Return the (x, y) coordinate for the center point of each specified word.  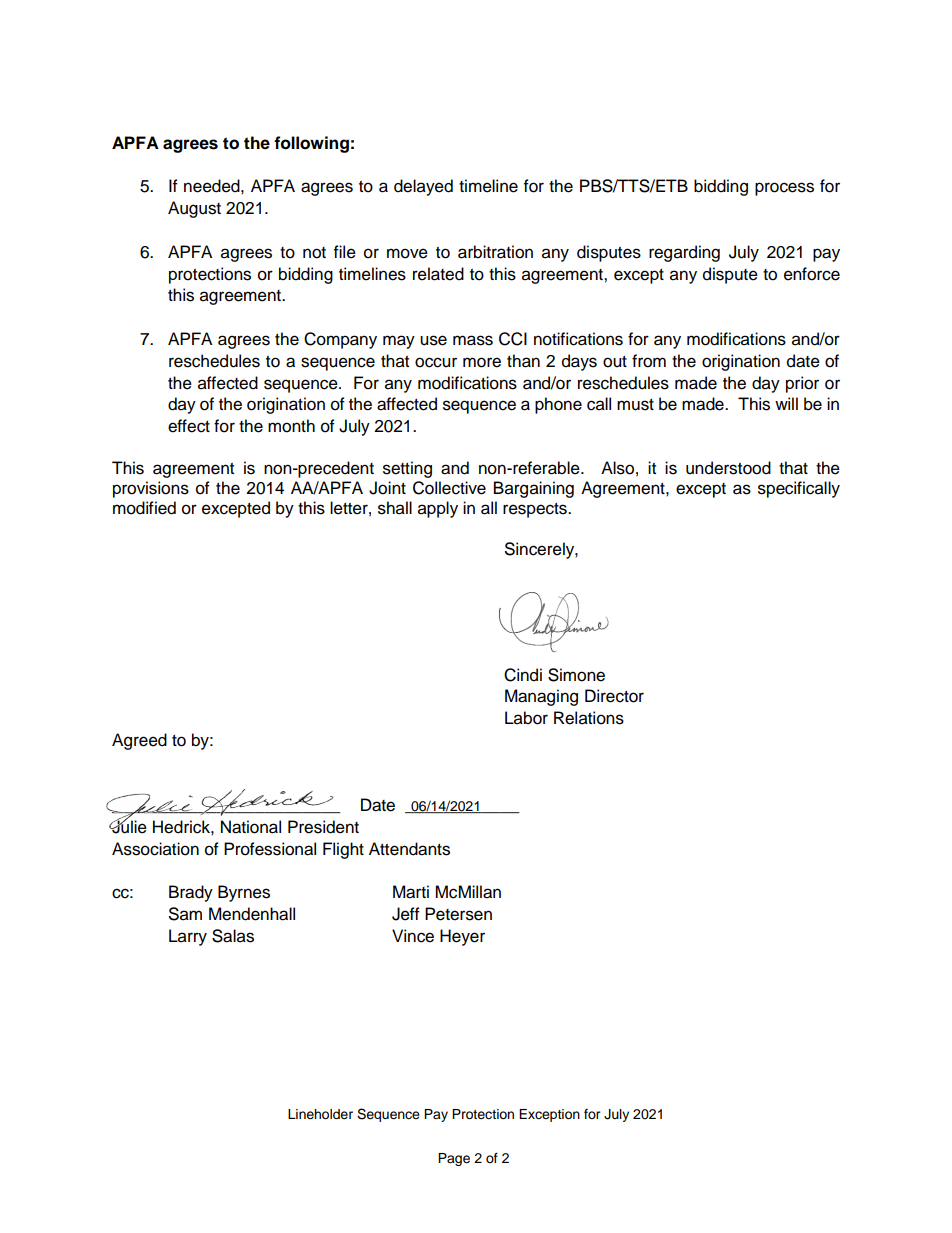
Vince (413, 936)
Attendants (409, 849)
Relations (589, 718)
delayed (423, 187)
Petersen (458, 914)
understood (728, 468)
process (784, 189)
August (194, 209)
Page (454, 1159)
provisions (151, 489)
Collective (449, 488)
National (251, 827)
